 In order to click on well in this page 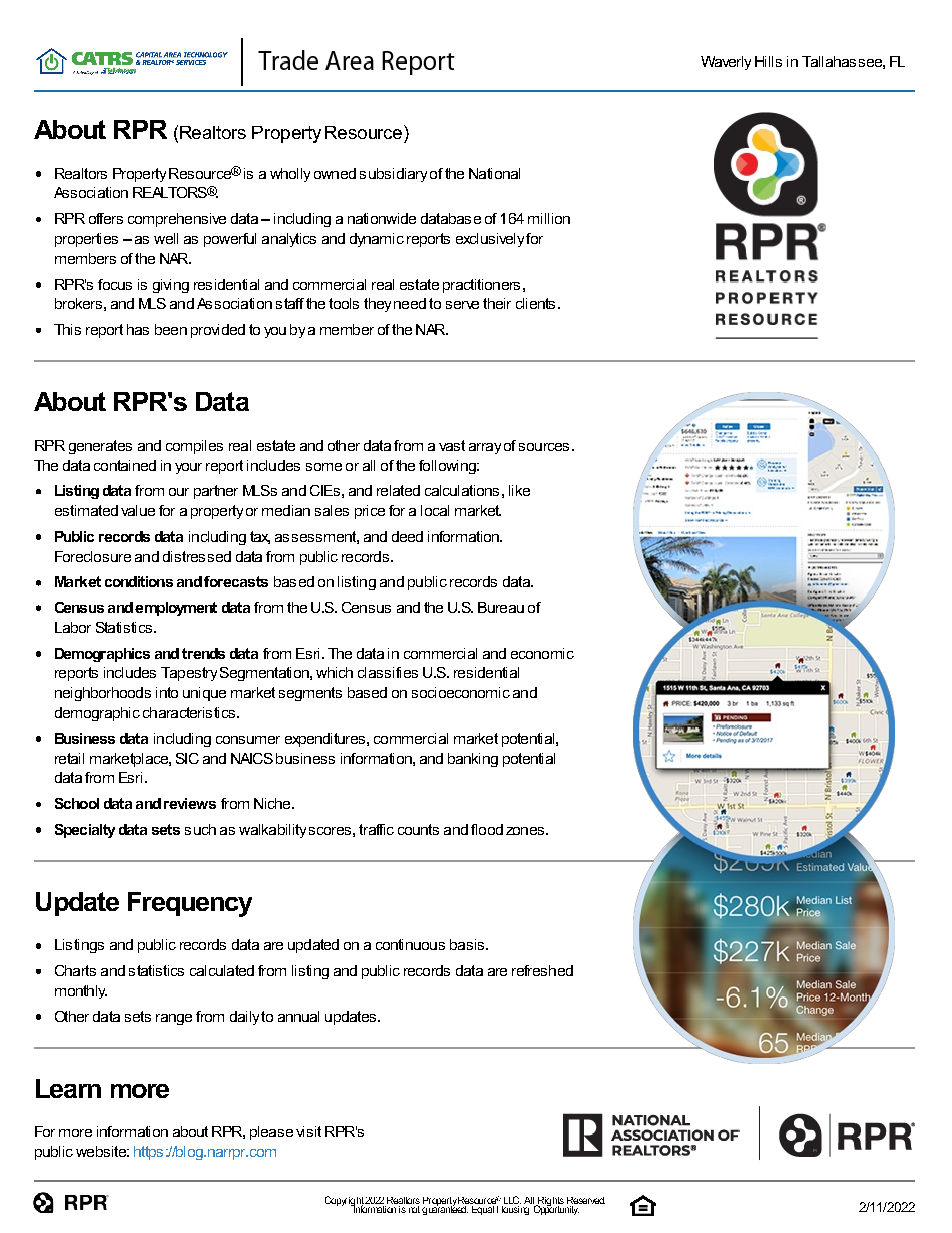, I will do `click(166, 238)`.
